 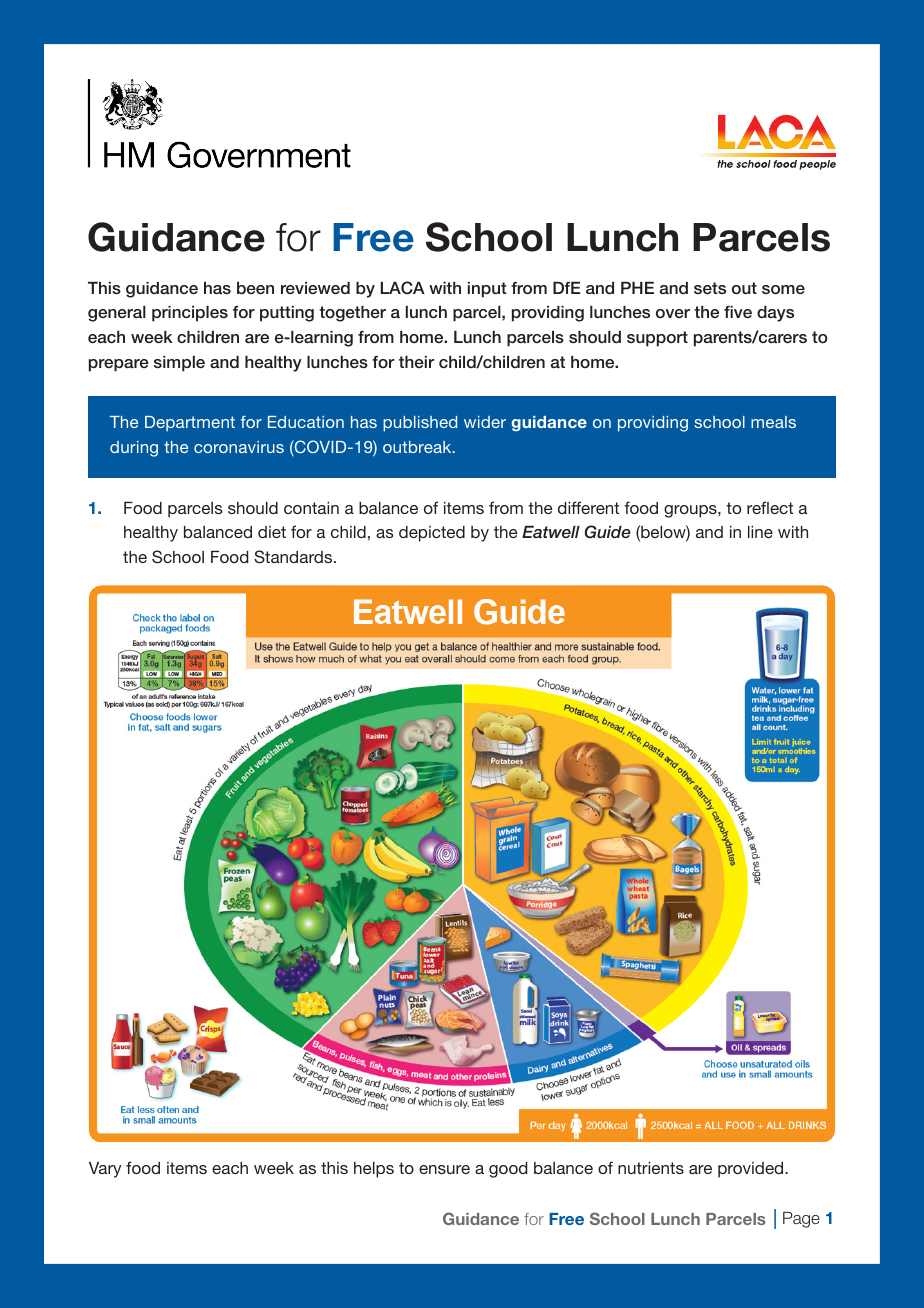 I want to click on five, so click(x=738, y=312).
